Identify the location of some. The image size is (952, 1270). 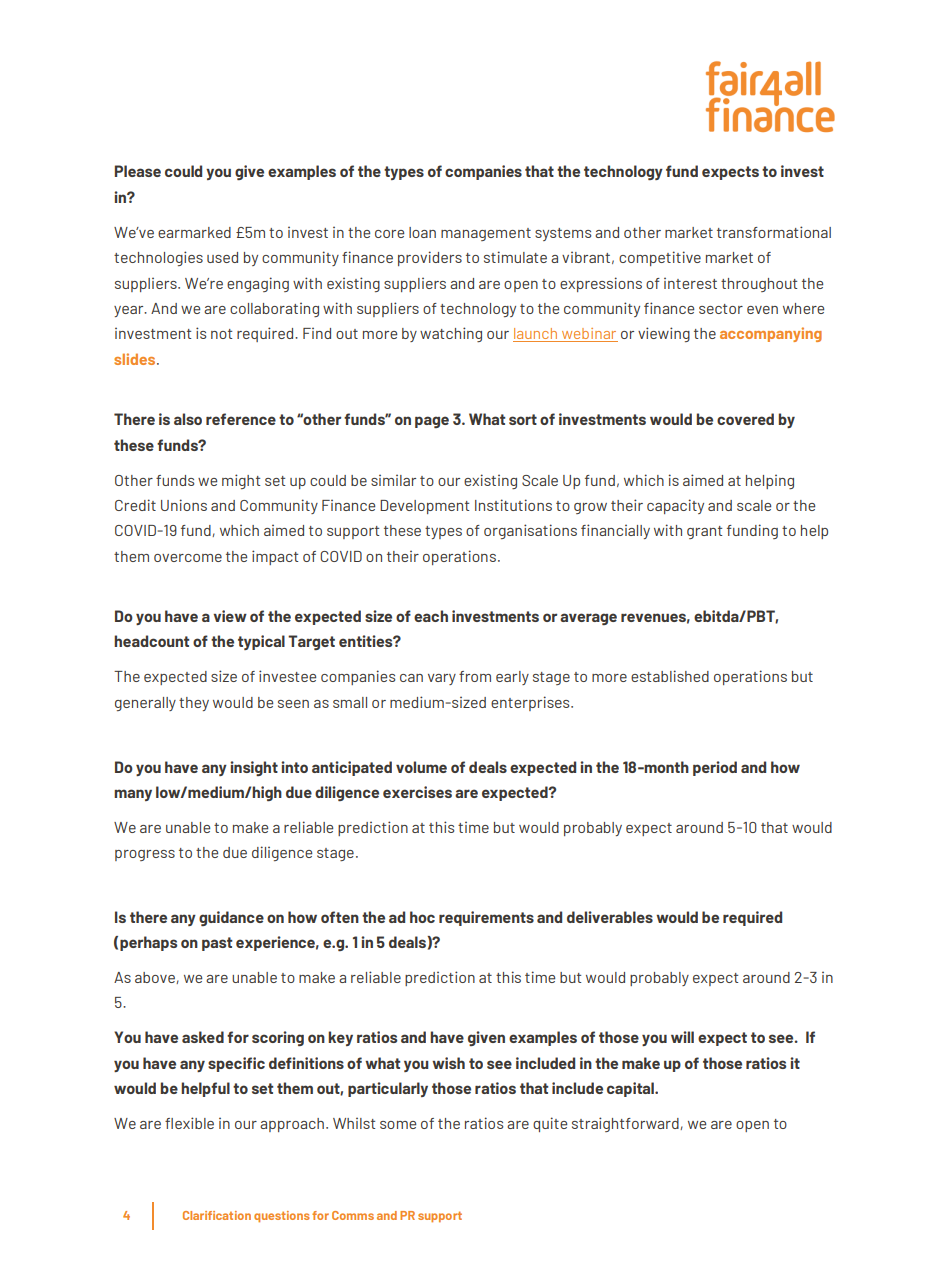
(398, 1125).
